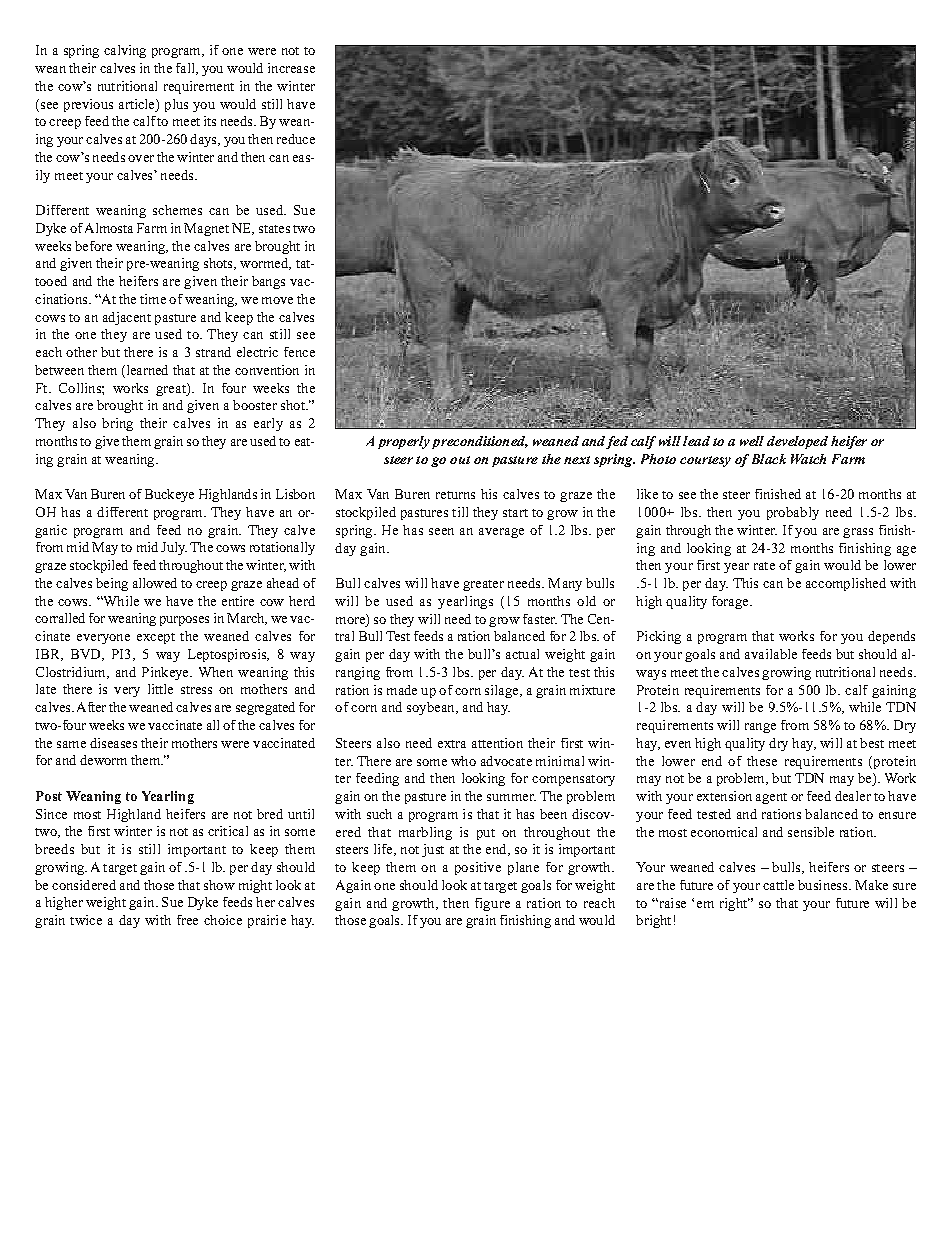 This page has height=1233, width=952. I want to click on well, so click(752, 441).
